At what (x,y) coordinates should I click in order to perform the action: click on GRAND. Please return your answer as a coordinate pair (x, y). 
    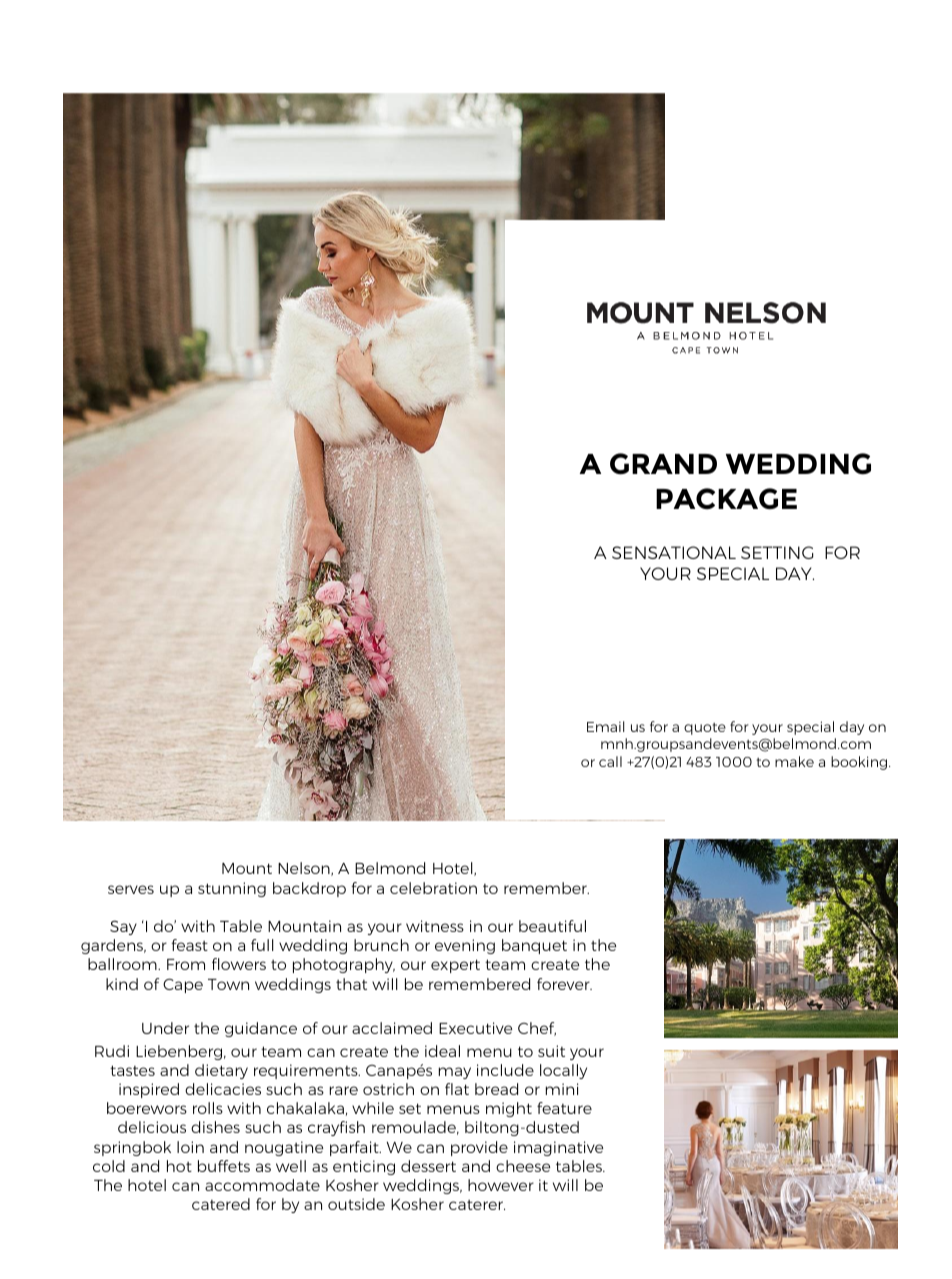
    Looking at the image, I should click on (663, 464).
